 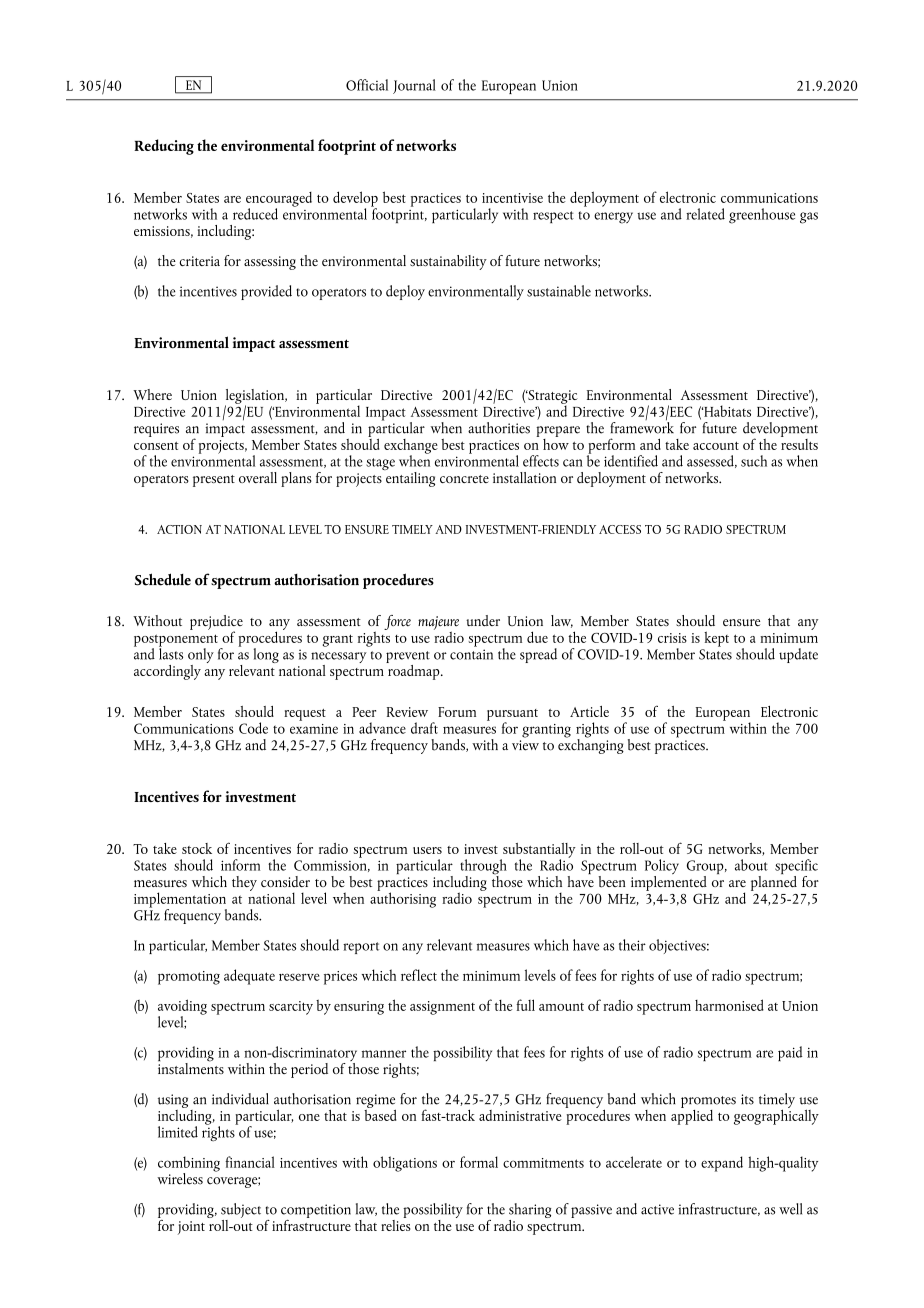 I want to click on Reducing, so click(x=164, y=147).
